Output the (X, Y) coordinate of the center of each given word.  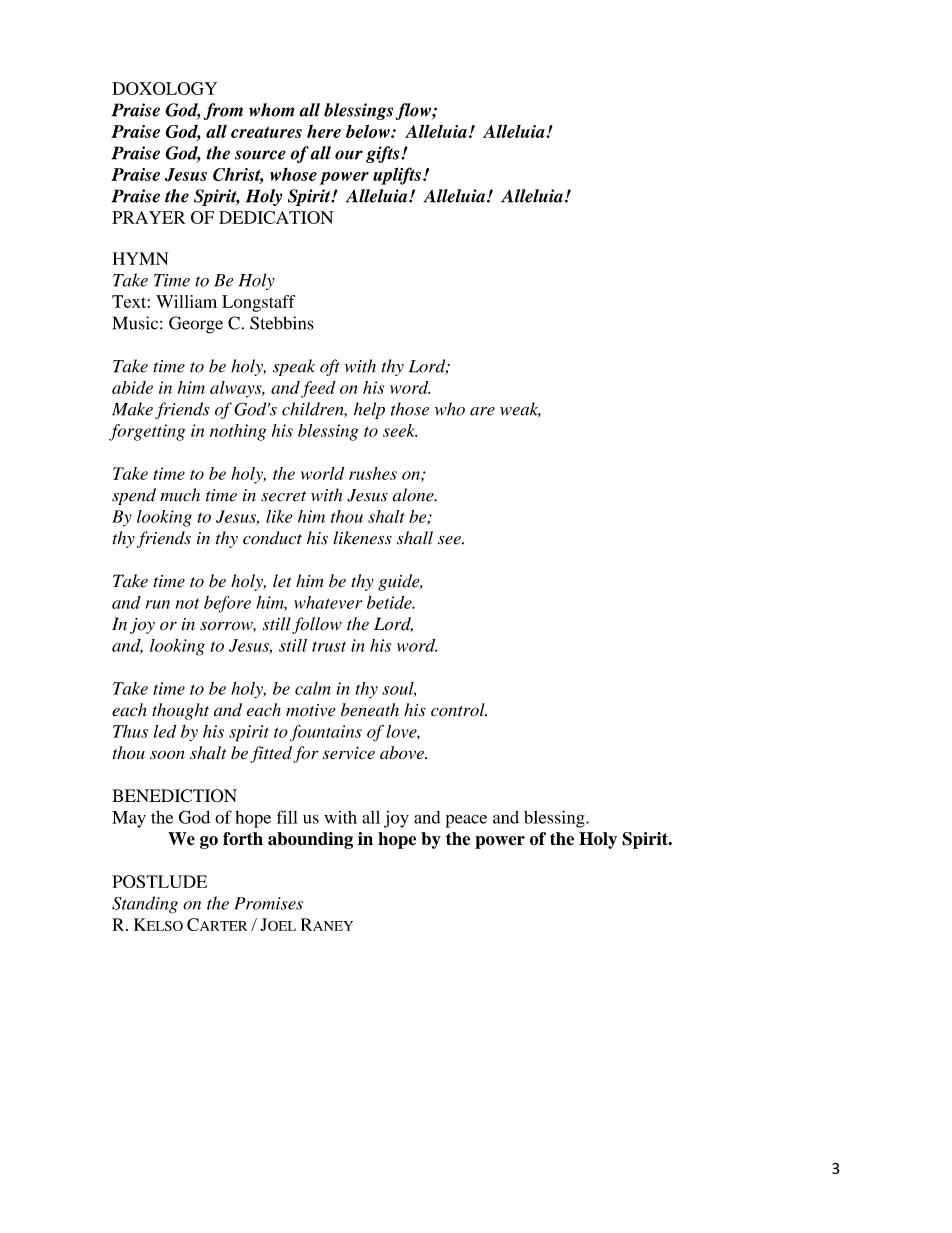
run (158, 604)
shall (415, 538)
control (459, 710)
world (322, 473)
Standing (145, 905)
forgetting (147, 432)
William (186, 301)
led (165, 731)
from (223, 111)
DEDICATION (276, 217)
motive (311, 710)
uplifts (398, 176)
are (482, 411)
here (324, 131)
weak (520, 410)
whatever (328, 602)
